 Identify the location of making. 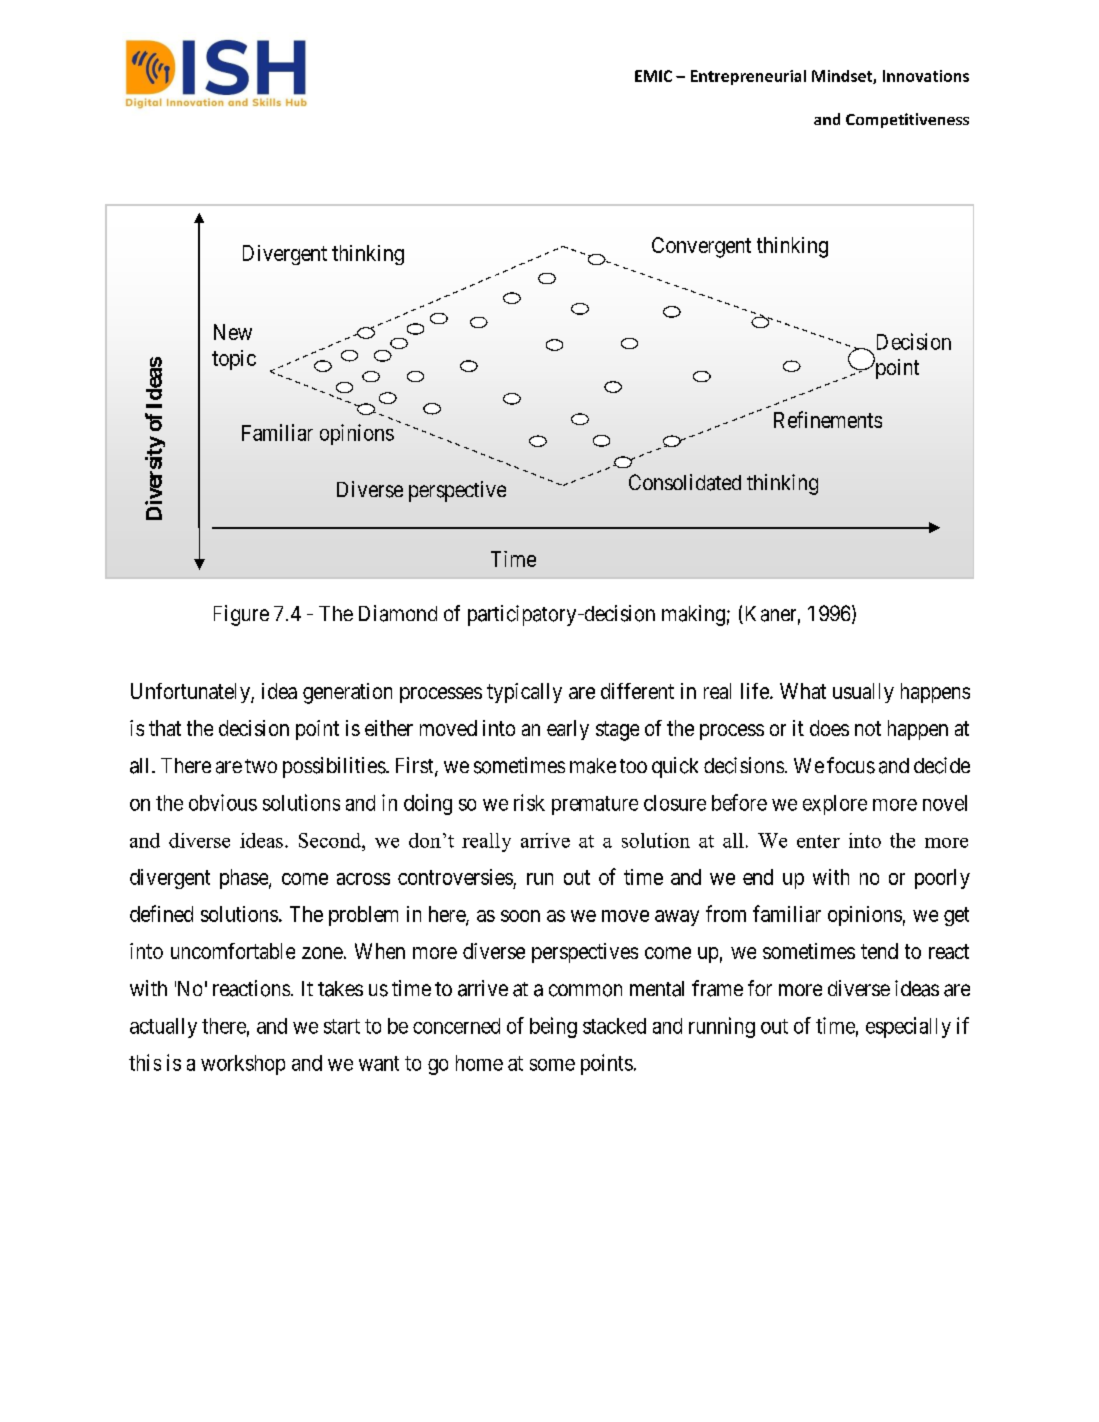
(693, 615).
